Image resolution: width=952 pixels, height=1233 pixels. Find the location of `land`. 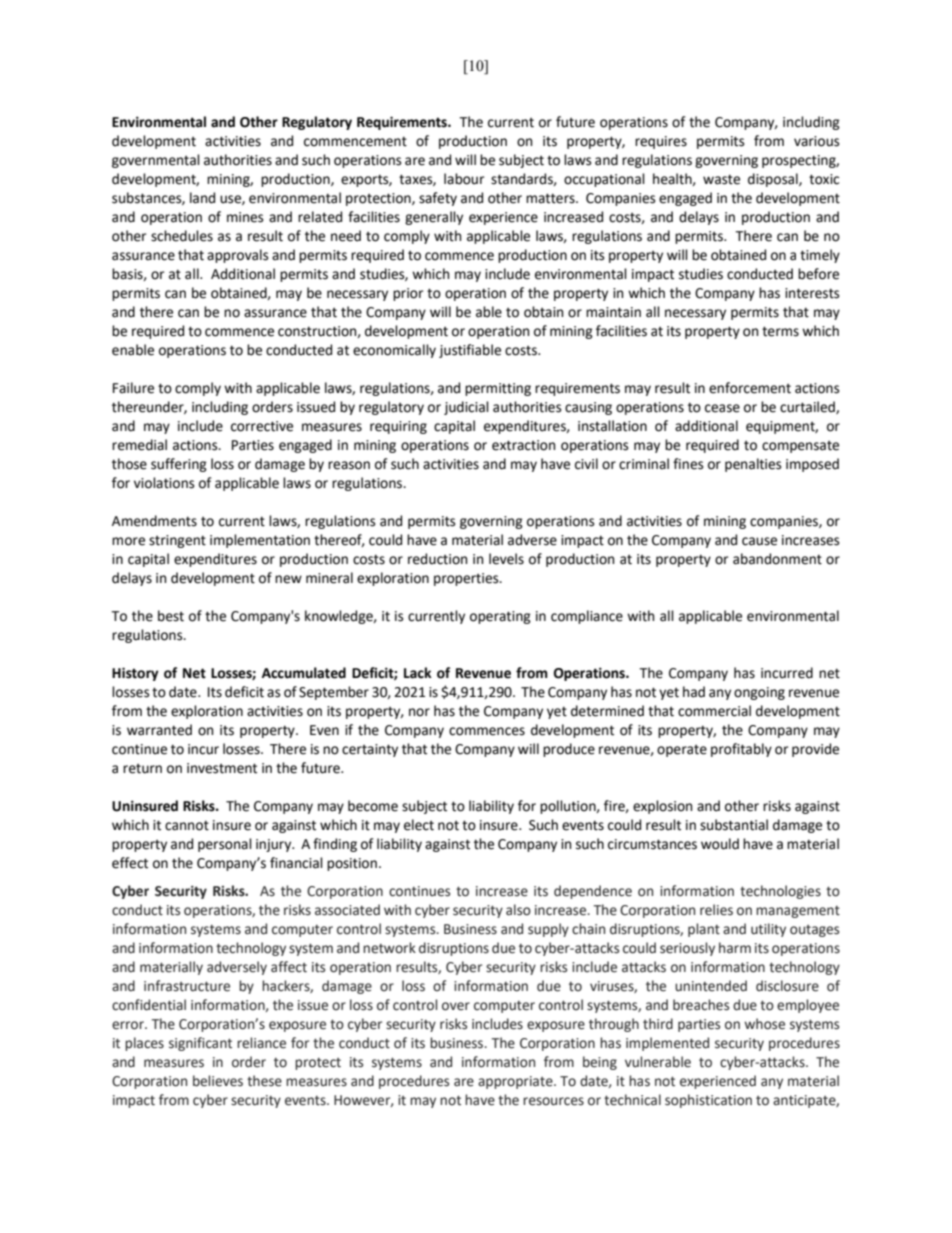

land is located at coordinates (202, 198).
